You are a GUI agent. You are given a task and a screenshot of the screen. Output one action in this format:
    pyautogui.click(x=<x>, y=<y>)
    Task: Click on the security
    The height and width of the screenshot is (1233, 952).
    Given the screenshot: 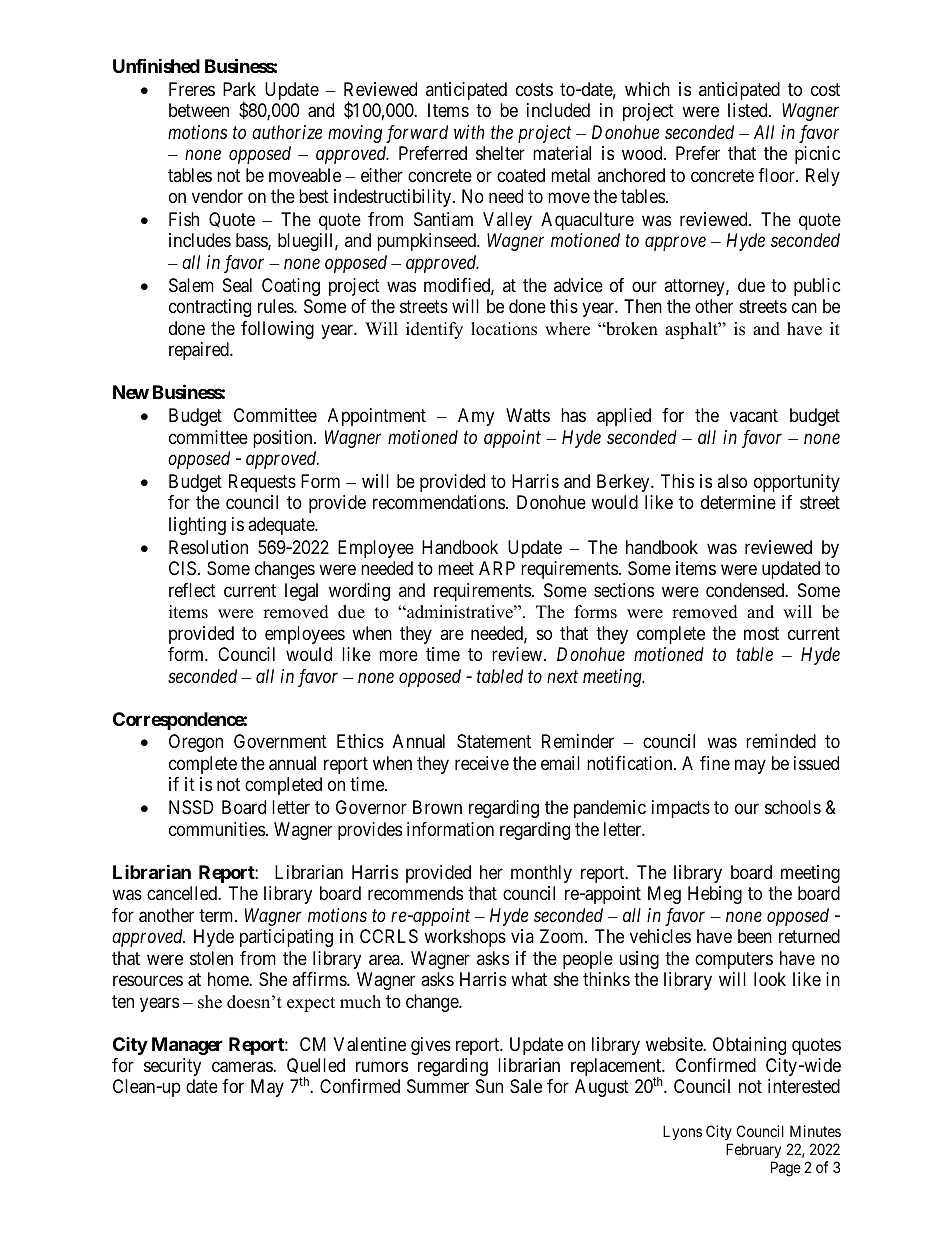 What is the action you would take?
    pyautogui.click(x=172, y=1067)
